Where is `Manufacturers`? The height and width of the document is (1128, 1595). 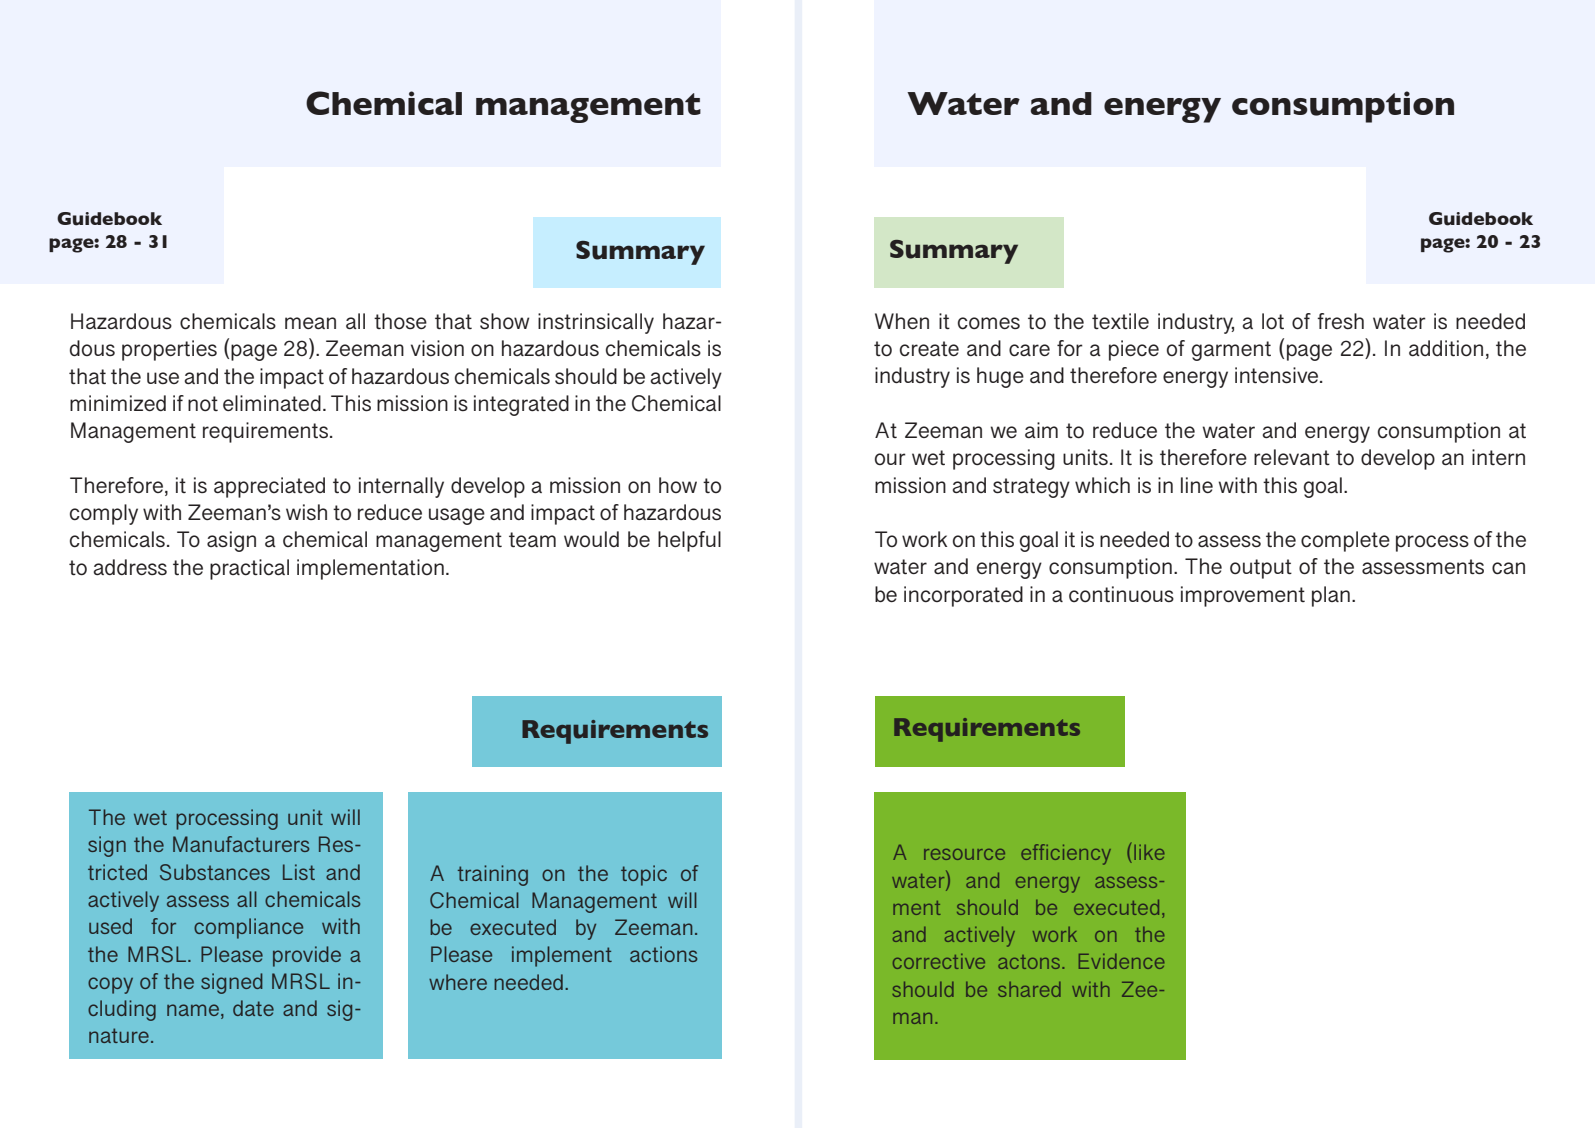
Manufacturers is located at coordinates (241, 844).
